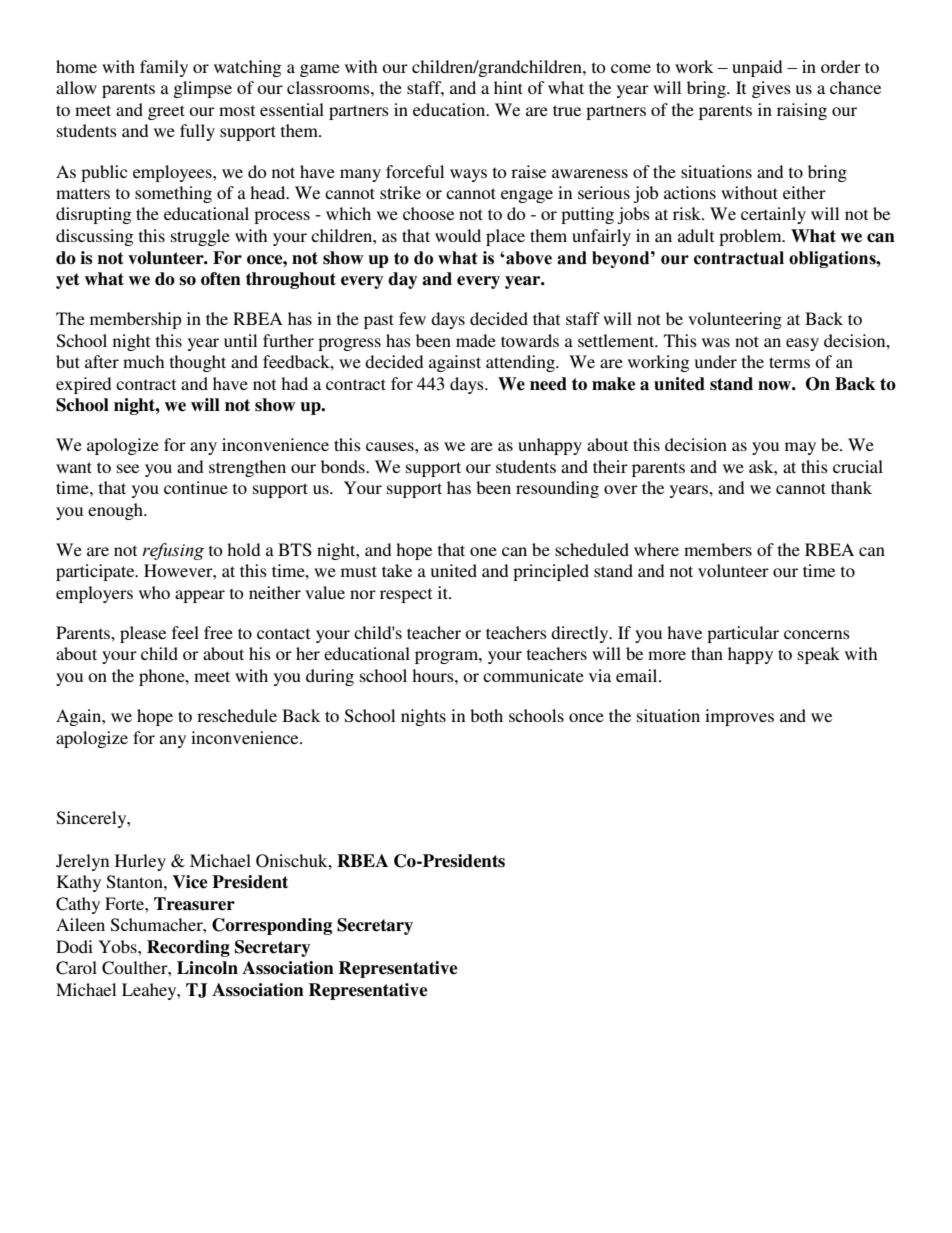  I want to click on much, so click(143, 361).
